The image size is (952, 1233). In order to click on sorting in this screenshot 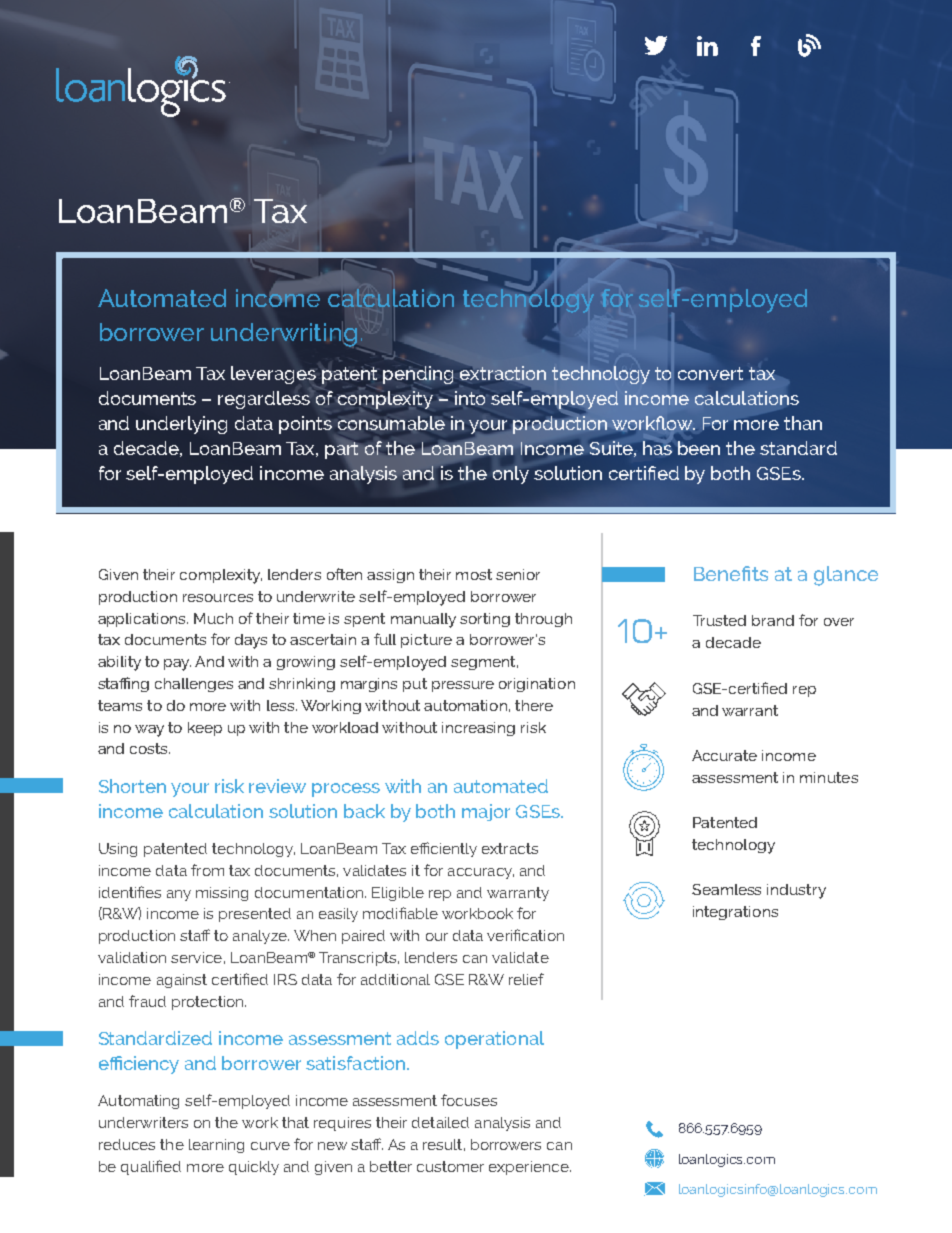, I will do `click(485, 620)`.
